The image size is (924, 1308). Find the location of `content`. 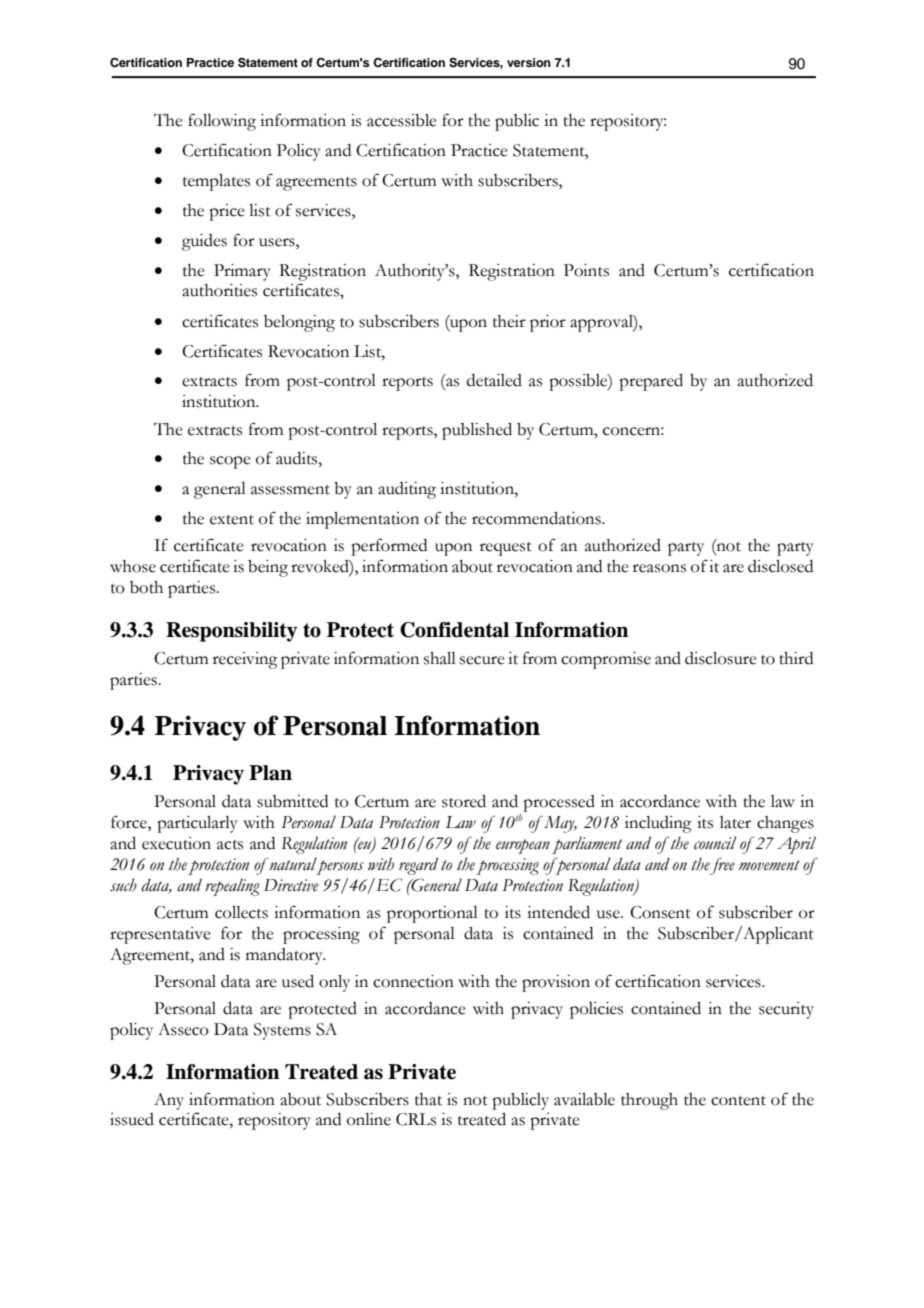

content is located at coordinates (738, 1101).
